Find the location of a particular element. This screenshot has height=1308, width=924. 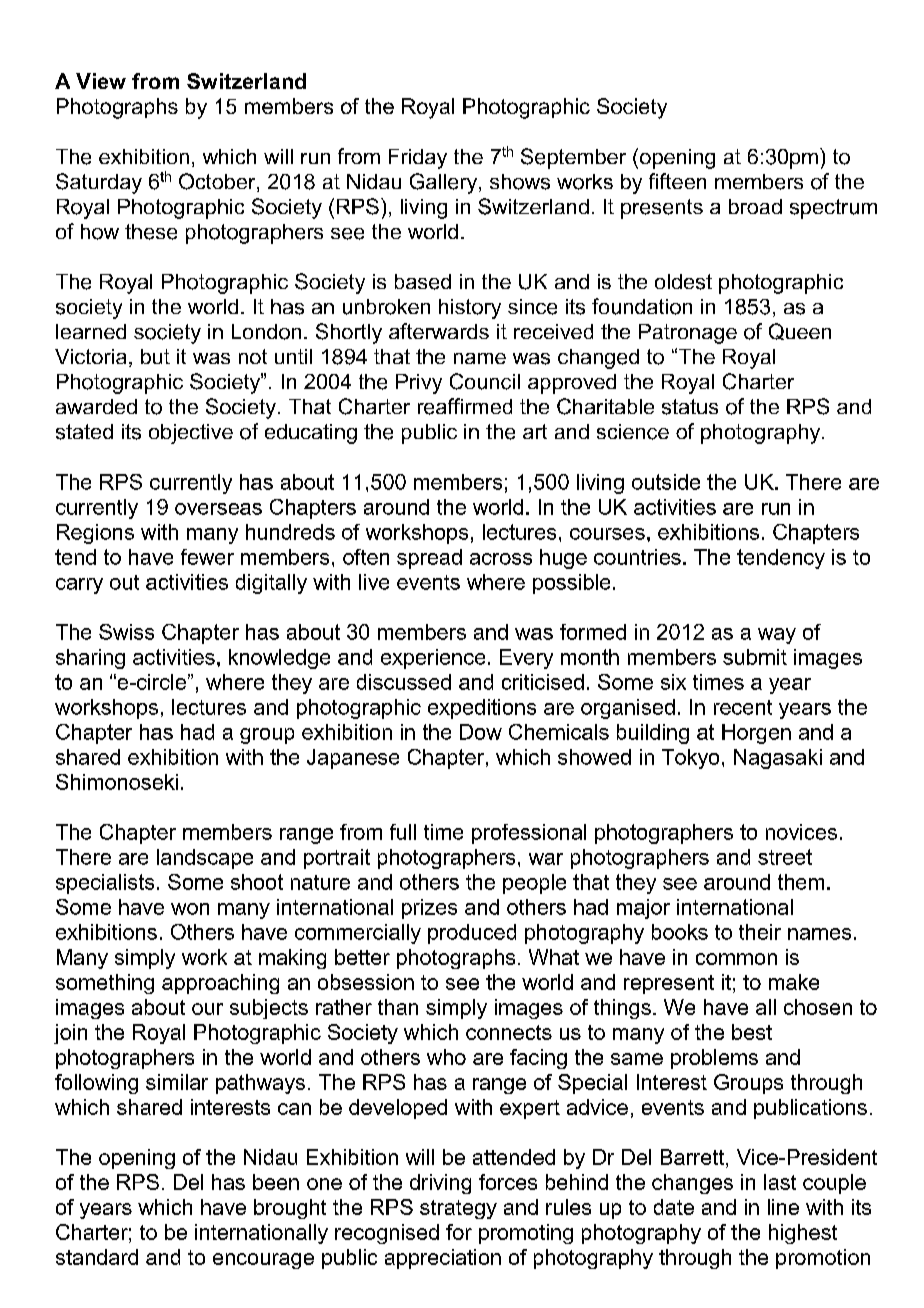

submit is located at coordinates (755, 657).
